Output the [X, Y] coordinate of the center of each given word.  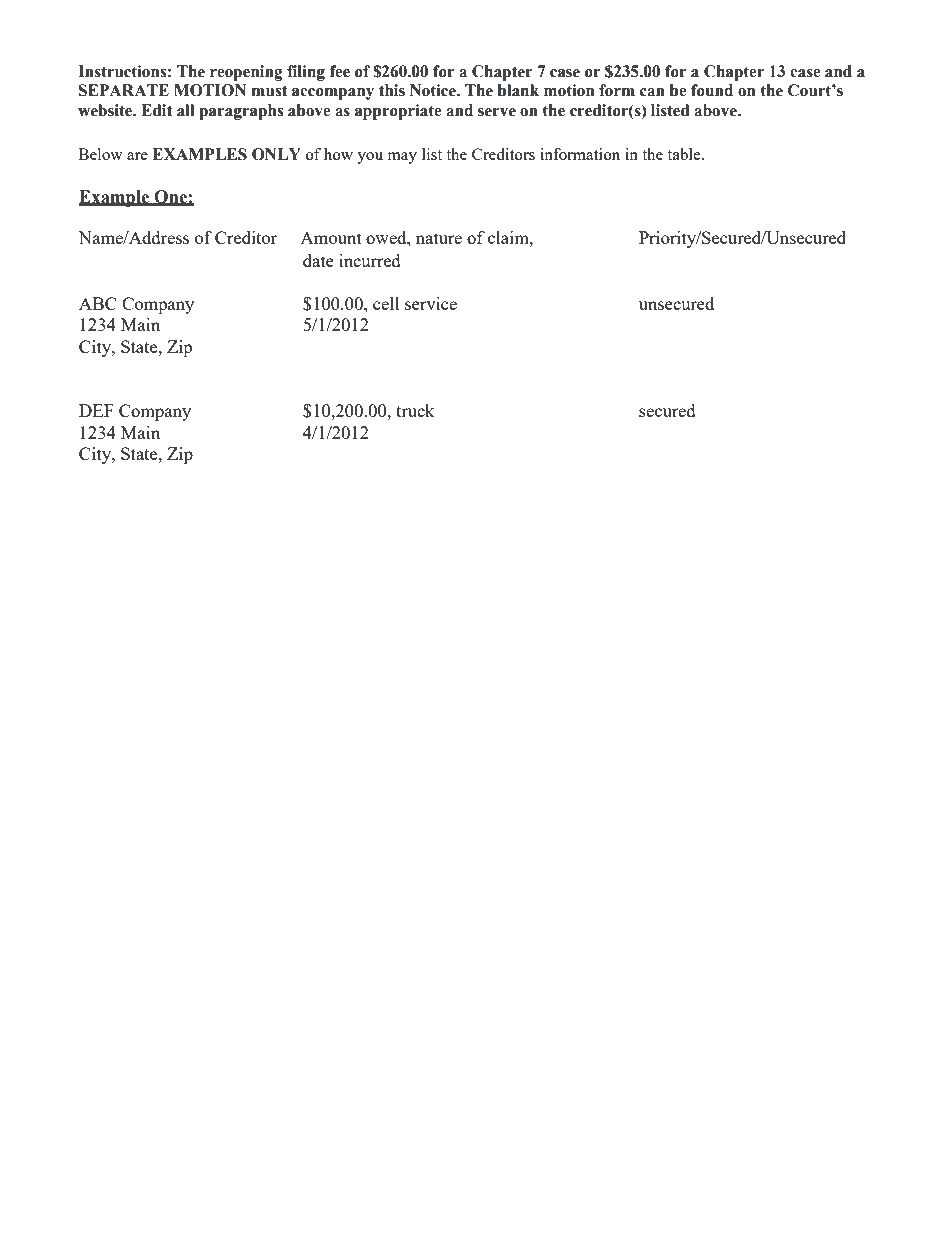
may [402, 158]
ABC [98, 303]
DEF [96, 410]
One [170, 197]
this [392, 90]
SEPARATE [123, 90]
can [652, 92]
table [685, 154]
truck [415, 410]
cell [386, 303]
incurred [370, 260]
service [431, 303]
